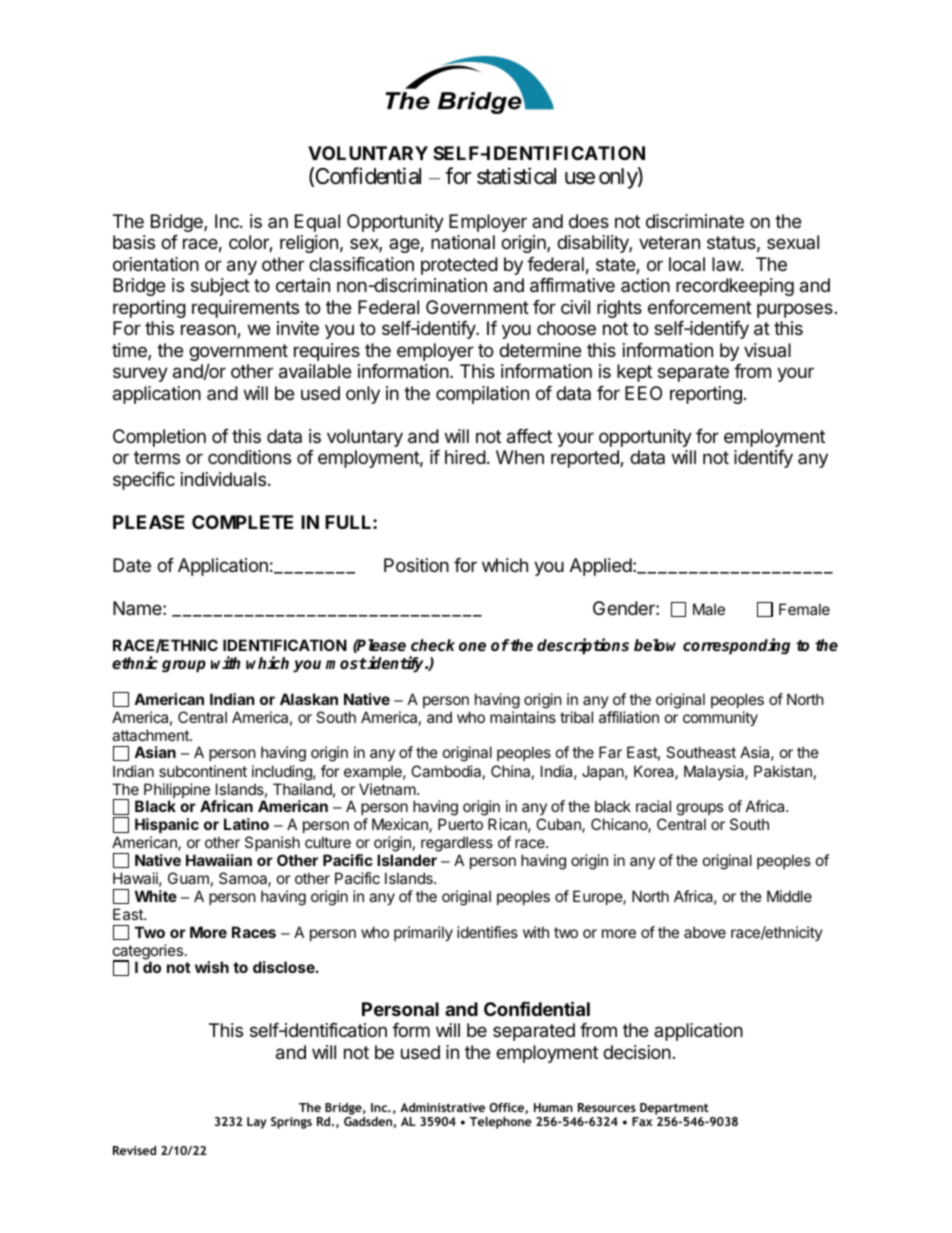  What do you see at coordinates (442, 1107) in the image?
I see `Administrative` at bounding box center [442, 1107].
